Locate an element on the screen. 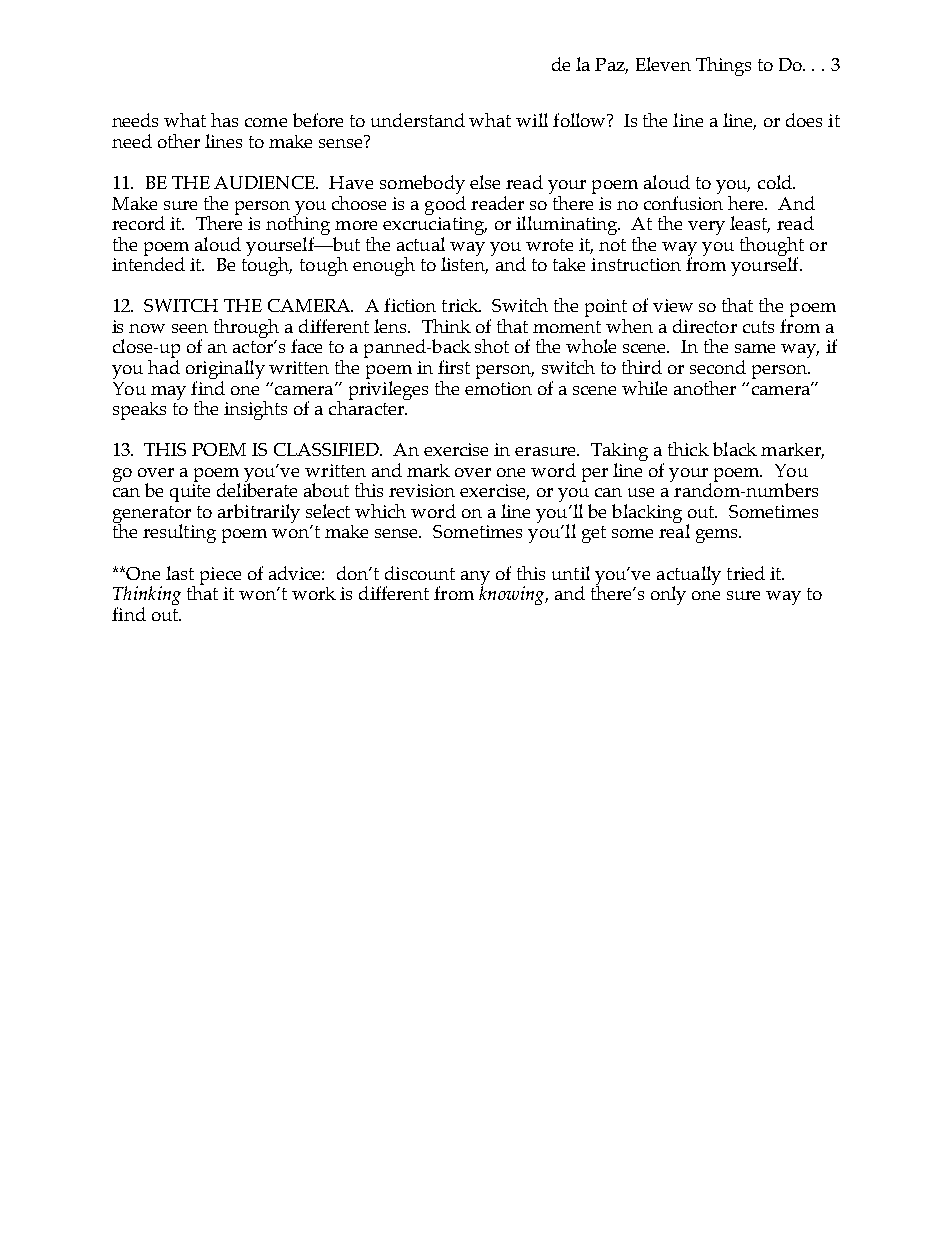  has is located at coordinates (224, 120).
